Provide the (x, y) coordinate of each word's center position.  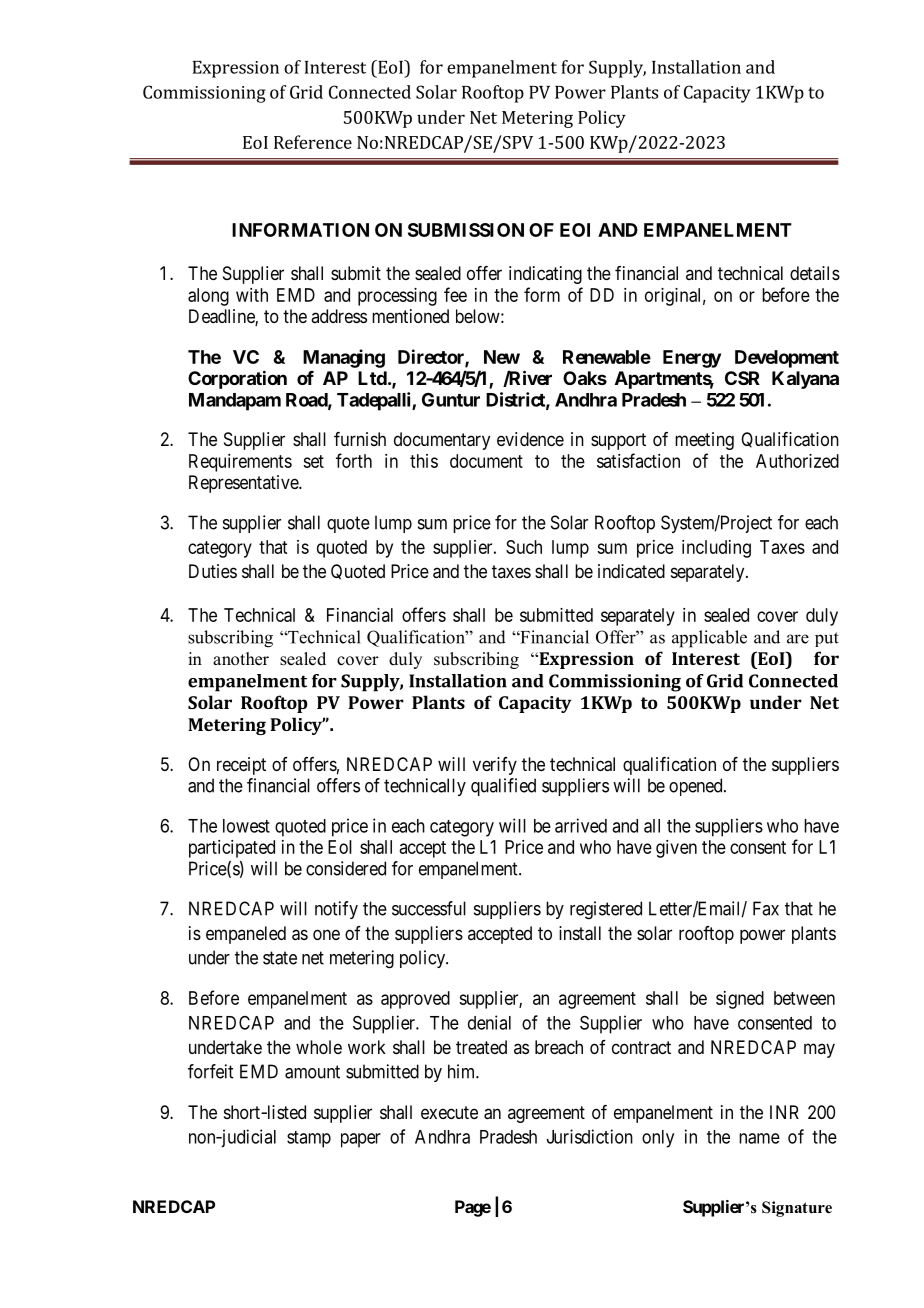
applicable (709, 639)
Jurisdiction (590, 1136)
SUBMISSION (466, 230)
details (815, 273)
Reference (313, 142)
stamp (309, 1139)
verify (495, 766)
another (241, 659)
